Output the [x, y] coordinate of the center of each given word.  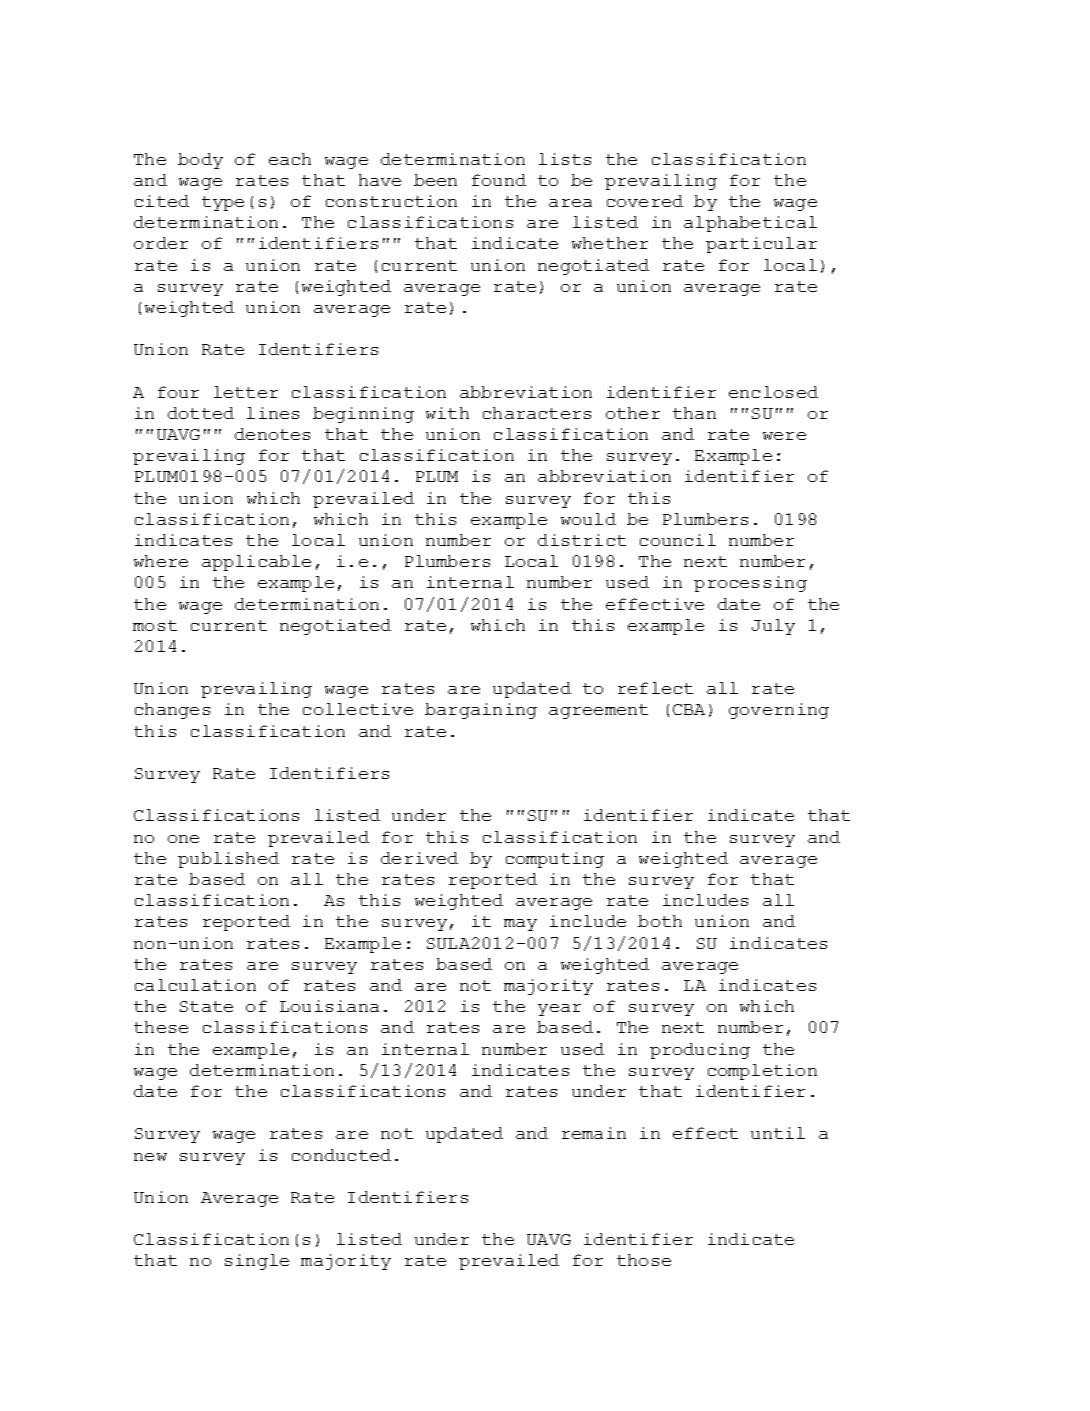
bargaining [481, 711]
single [257, 1262]
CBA [689, 709]
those [644, 1260]
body [200, 161]
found [499, 180]
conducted [341, 1155]
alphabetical [750, 224]
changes [172, 711]
